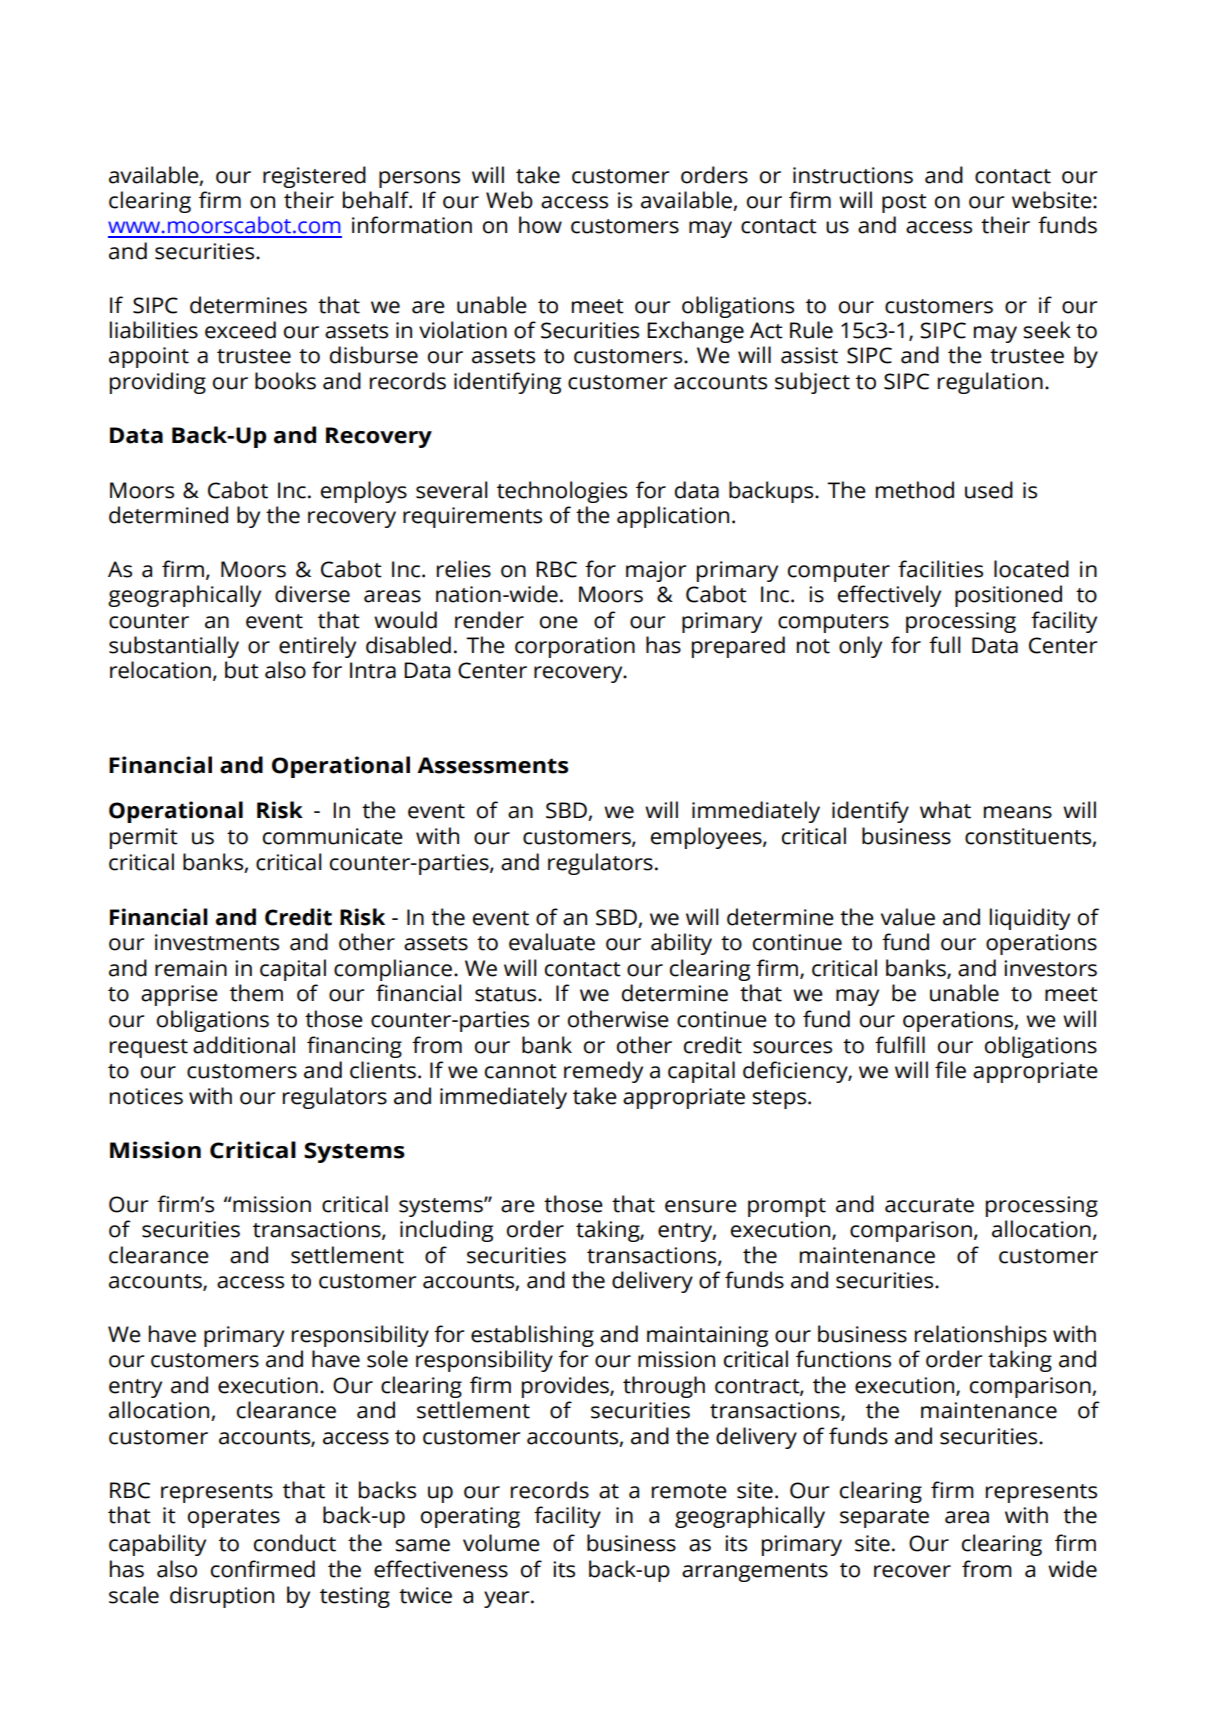  I want to click on volume, so click(501, 1543).
